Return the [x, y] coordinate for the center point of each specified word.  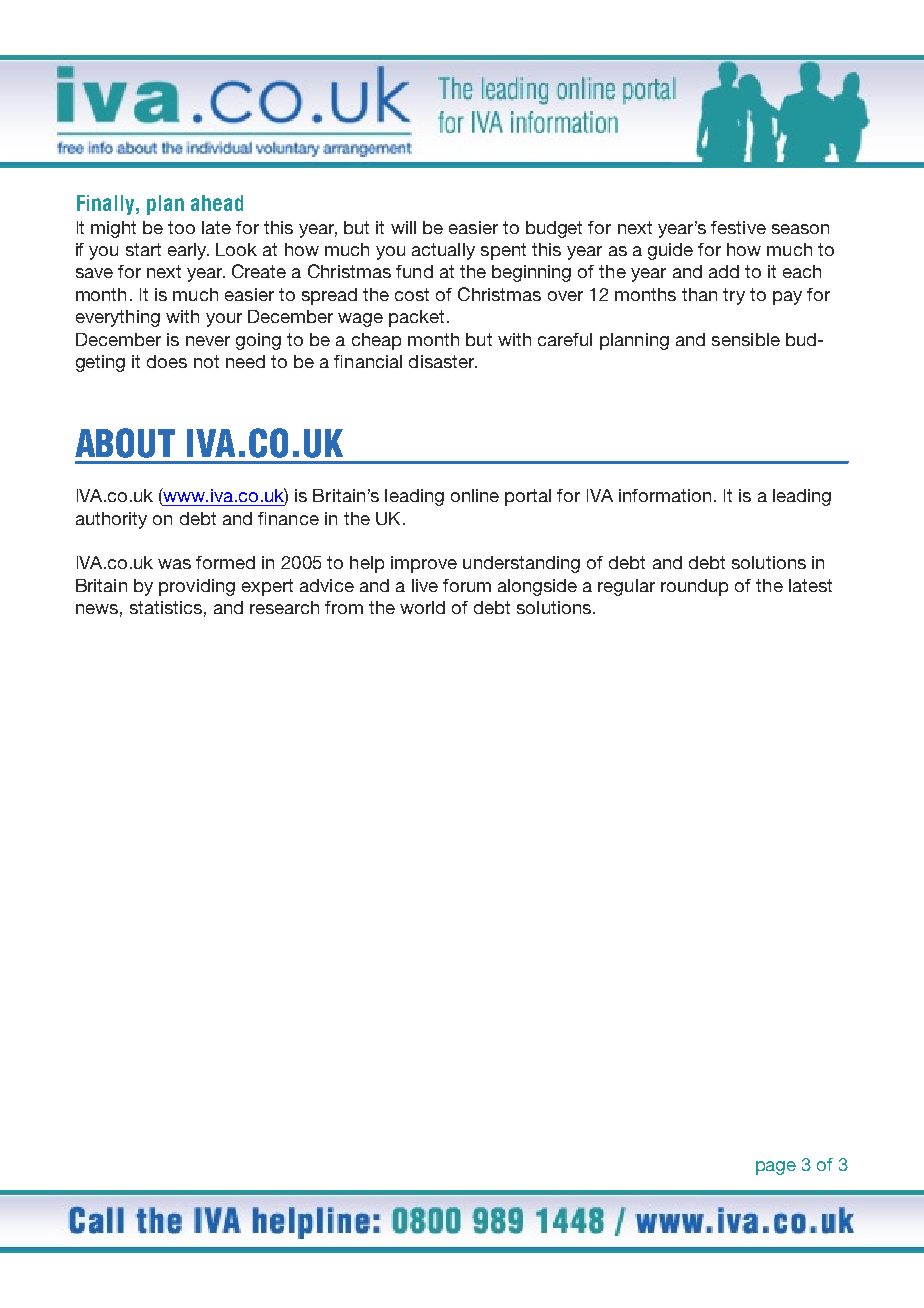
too [181, 227]
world [422, 607]
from [344, 607]
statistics [166, 607]
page [776, 1168]
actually [443, 251]
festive [738, 227]
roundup [694, 587]
